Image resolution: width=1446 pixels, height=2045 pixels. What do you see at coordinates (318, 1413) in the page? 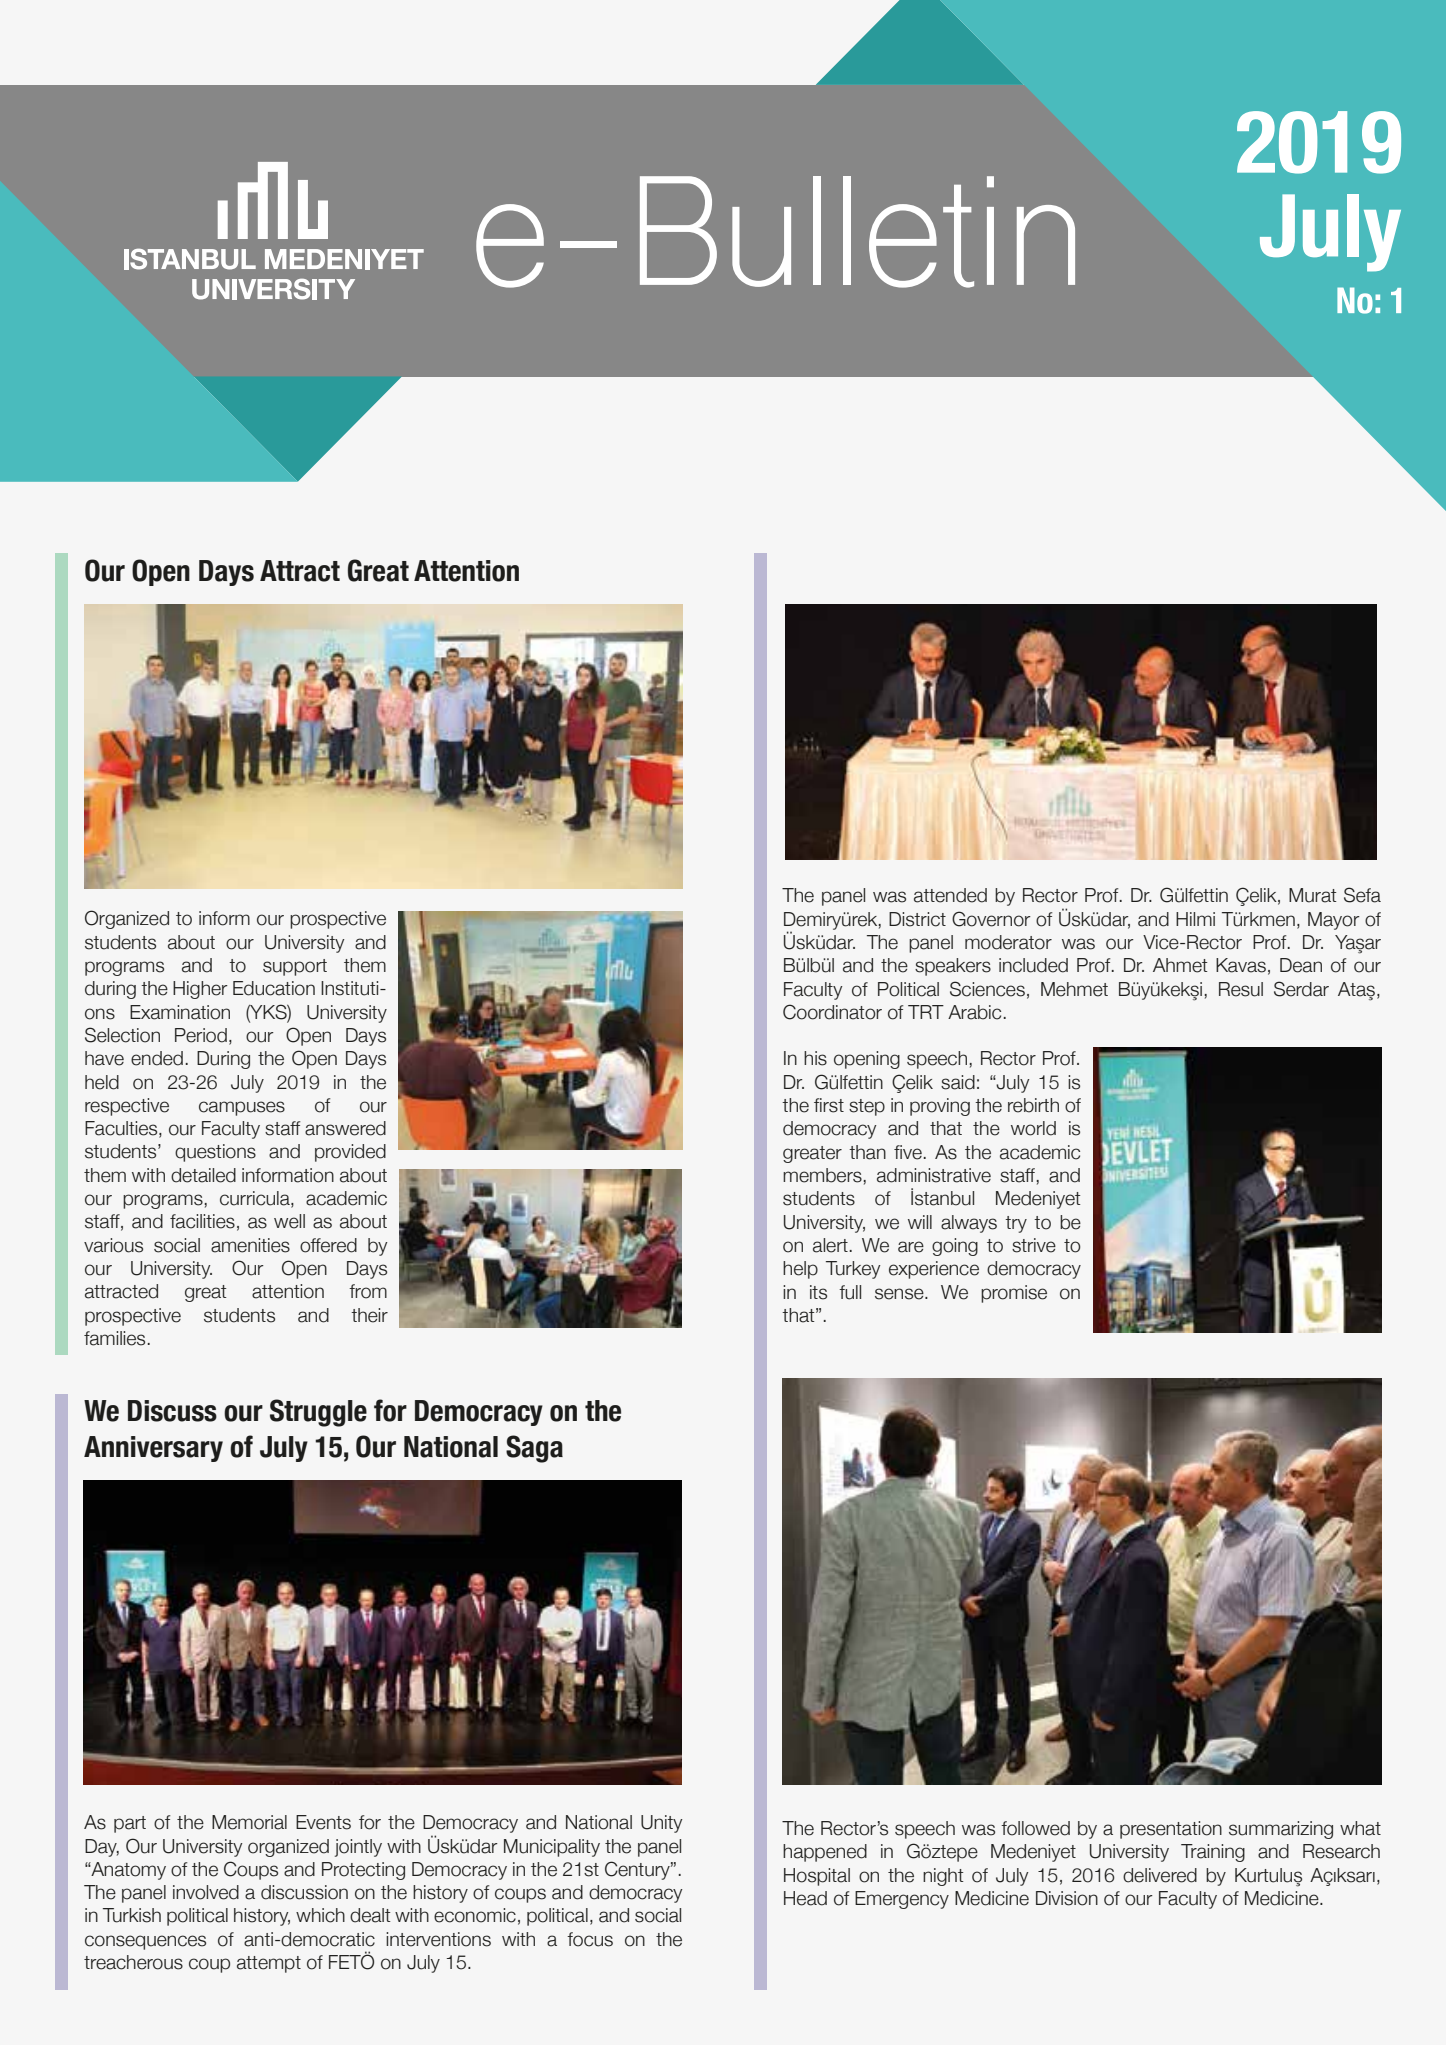
I see `Struggle` at bounding box center [318, 1413].
